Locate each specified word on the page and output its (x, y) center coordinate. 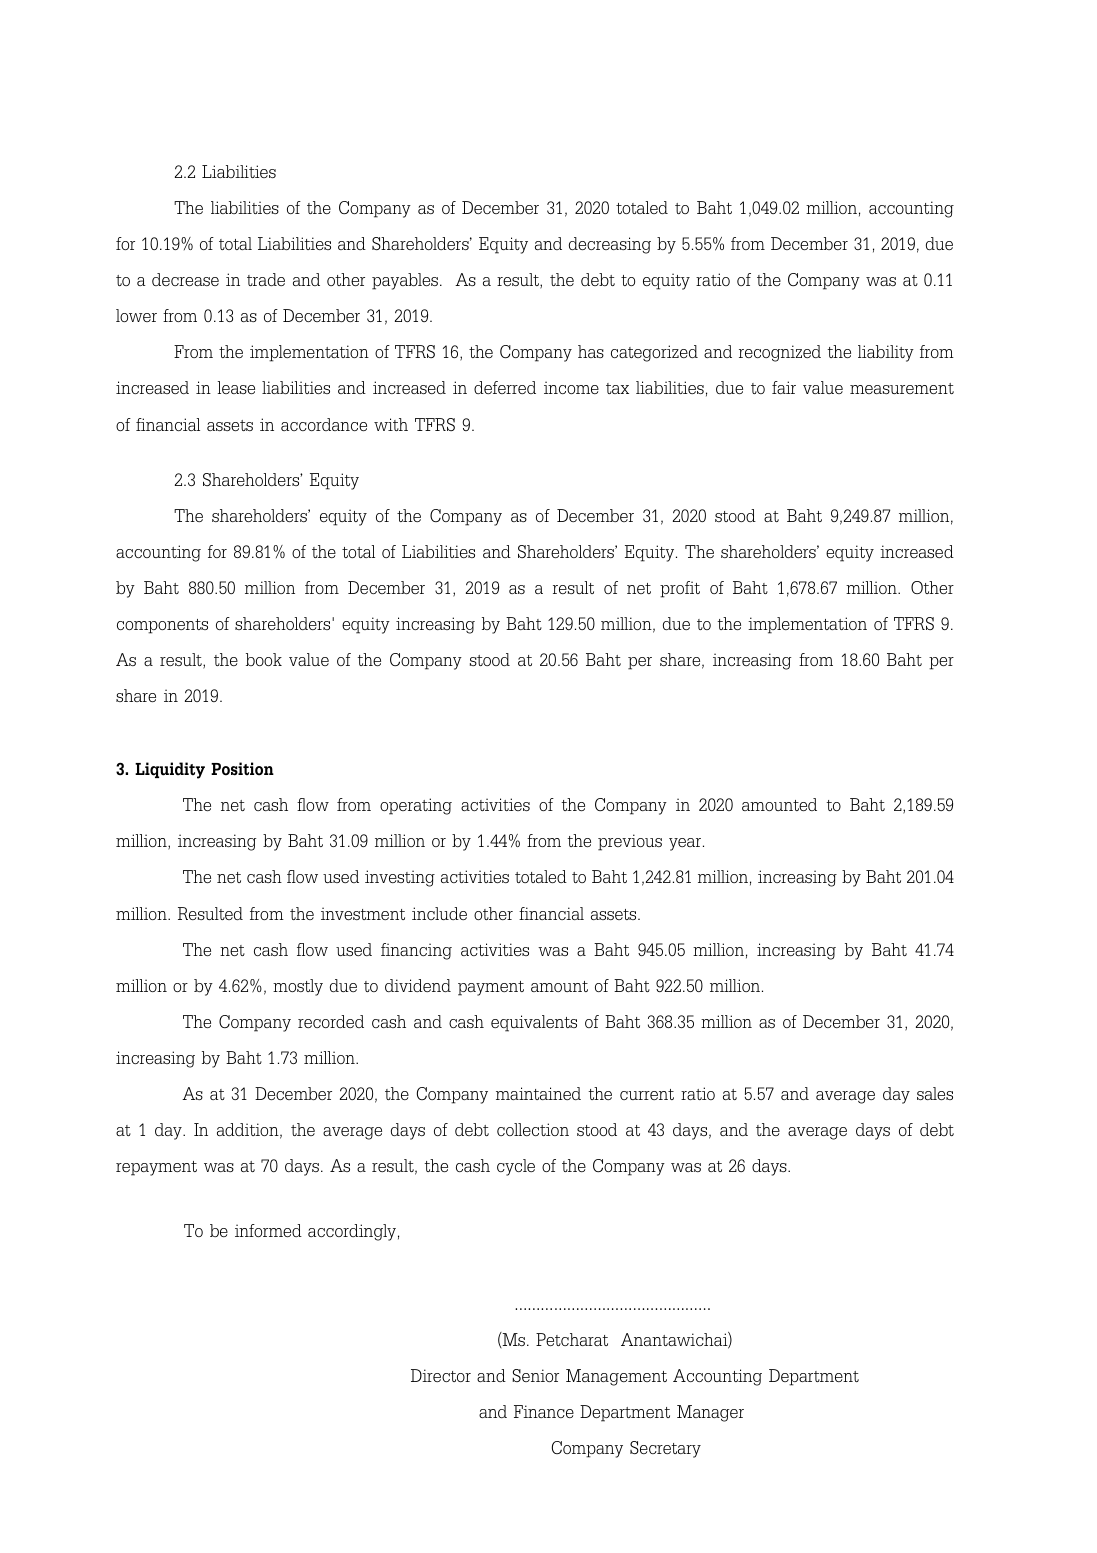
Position (242, 769)
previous (630, 842)
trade (266, 279)
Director (441, 1375)
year (685, 844)
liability (886, 353)
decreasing (610, 245)
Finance (544, 1411)
